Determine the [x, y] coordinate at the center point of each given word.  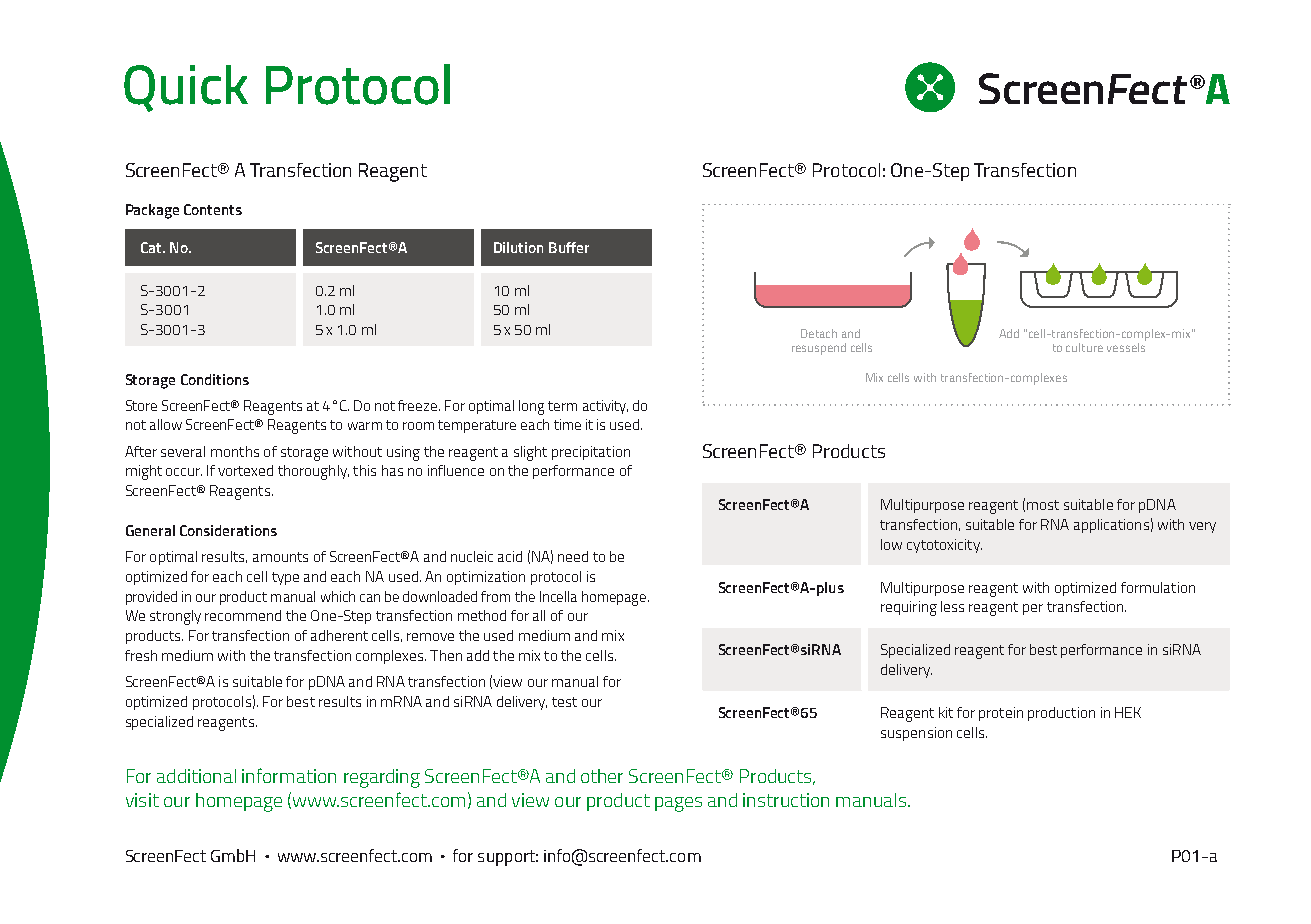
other [602, 776]
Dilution [518, 247]
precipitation [591, 453]
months [235, 451]
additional [196, 776]
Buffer [569, 247]
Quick [186, 88]
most [1043, 505]
